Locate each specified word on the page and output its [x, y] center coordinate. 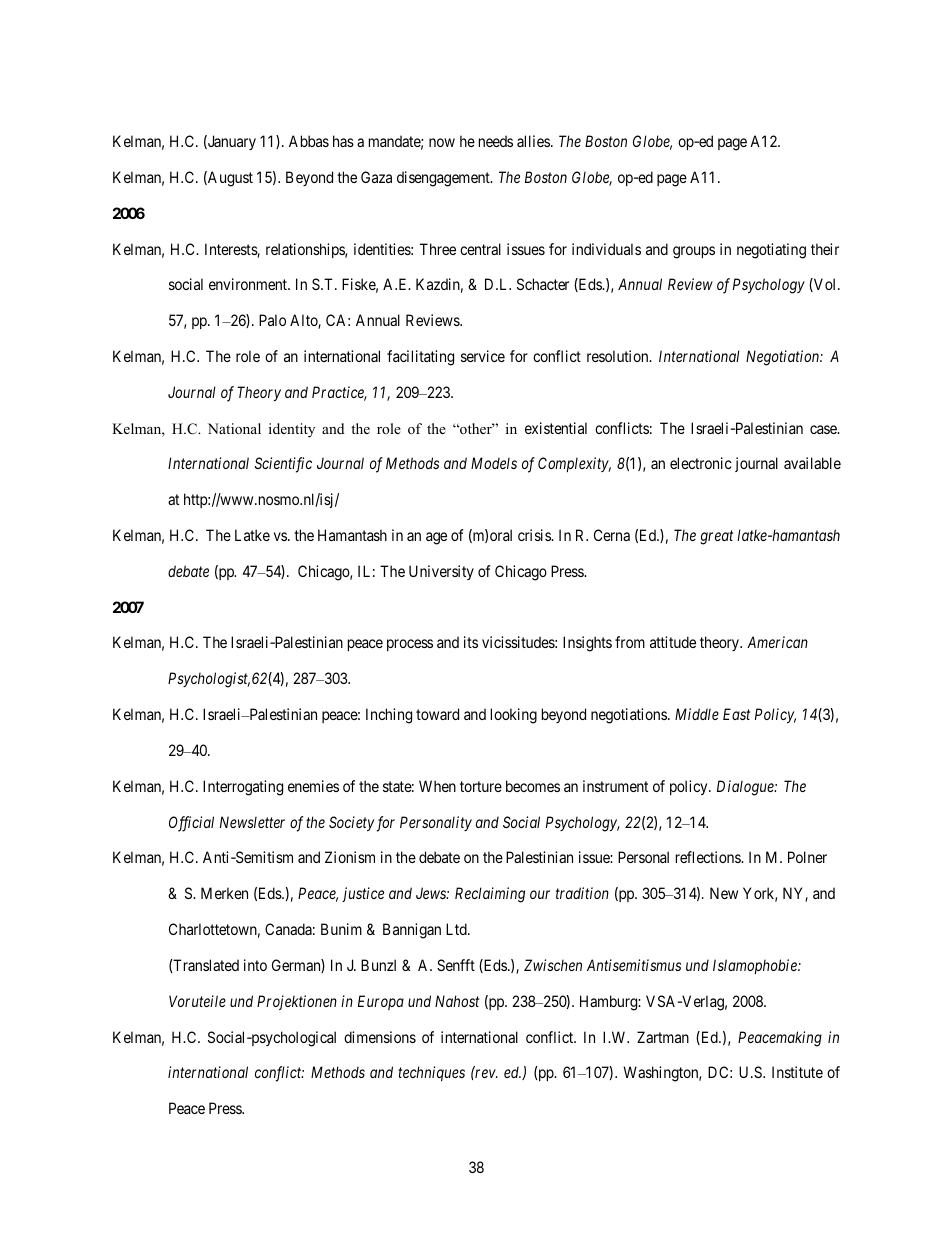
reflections [709, 857]
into [255, 965]
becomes [533, 786]
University [441, 572]
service [483, 356]
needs [496, 141]
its [471, 642]
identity [292, 430]
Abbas [309, 141]
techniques [431, 1073]
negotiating [771, 251]
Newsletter [252, 822]
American [777, 642]
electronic [701, 463]
